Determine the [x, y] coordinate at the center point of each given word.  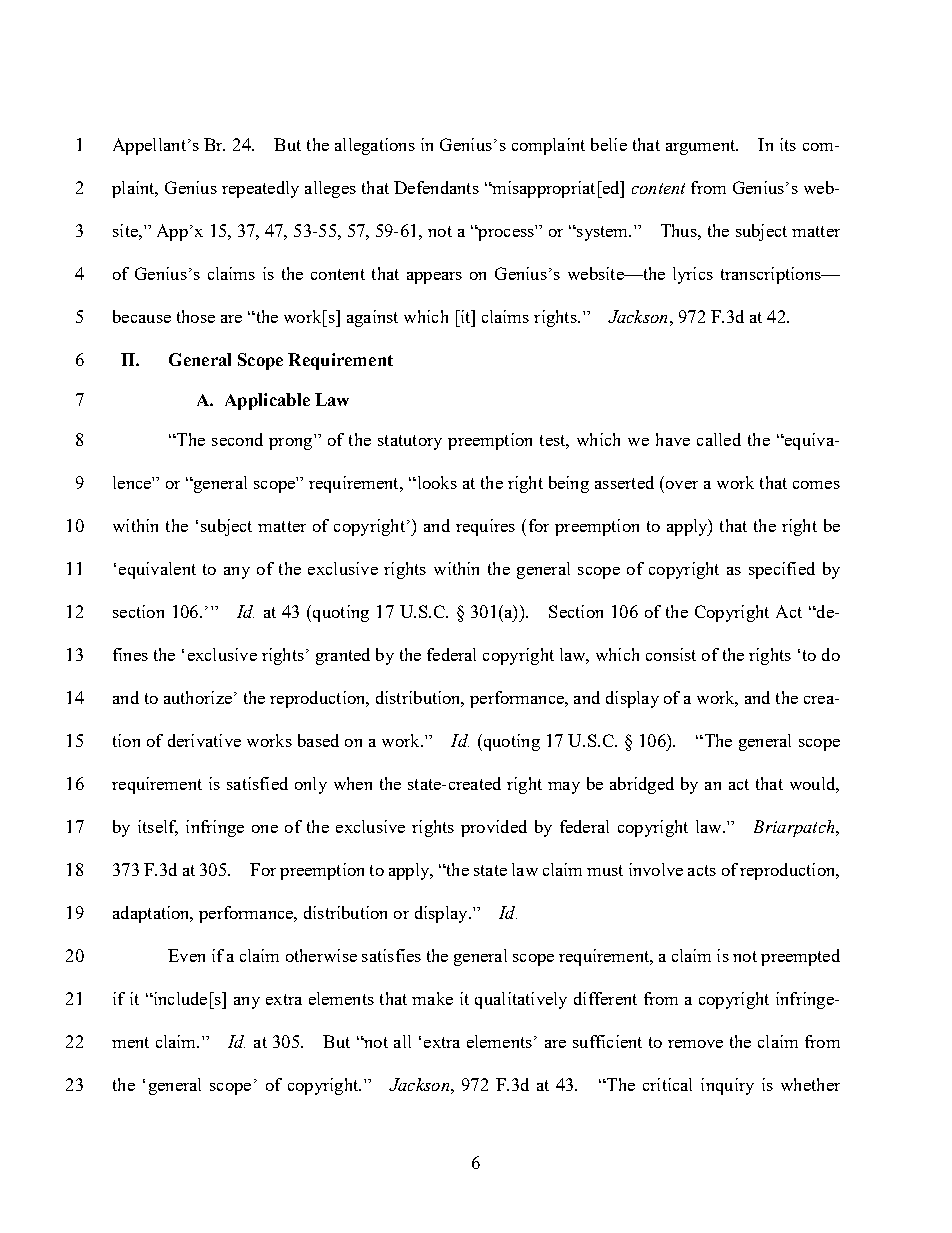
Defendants [436, 187]
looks [436, 482]
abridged [642, 785]
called [719, 439]
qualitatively [521, 1000]
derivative [204, 740]
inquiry [727, 1086]
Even [186, 955]
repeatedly [260, 189]
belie [609, 144]
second [237, 439]
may [564, 788]
